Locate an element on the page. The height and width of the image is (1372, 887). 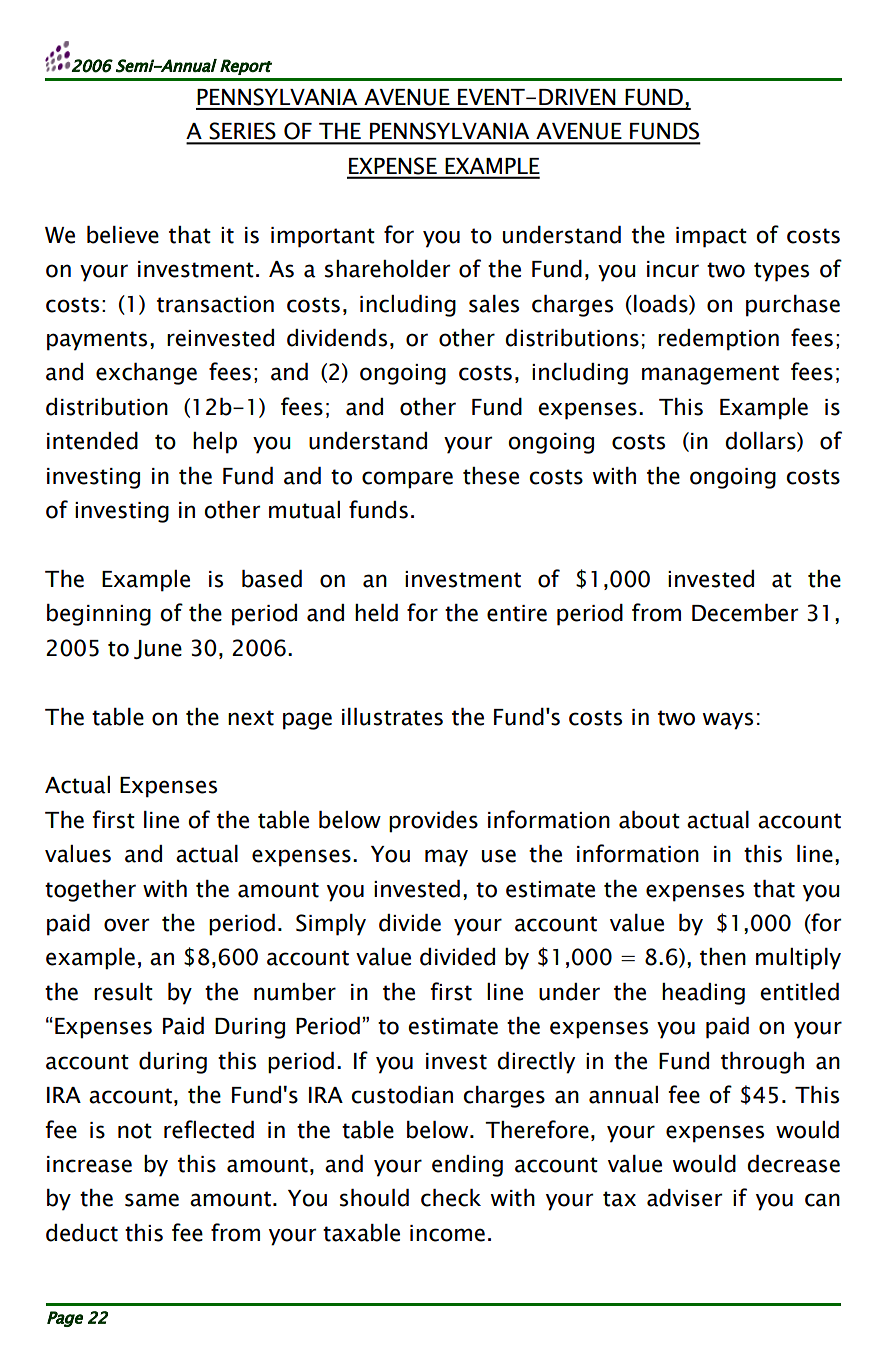
impact is located at coordinates (711, 237).
